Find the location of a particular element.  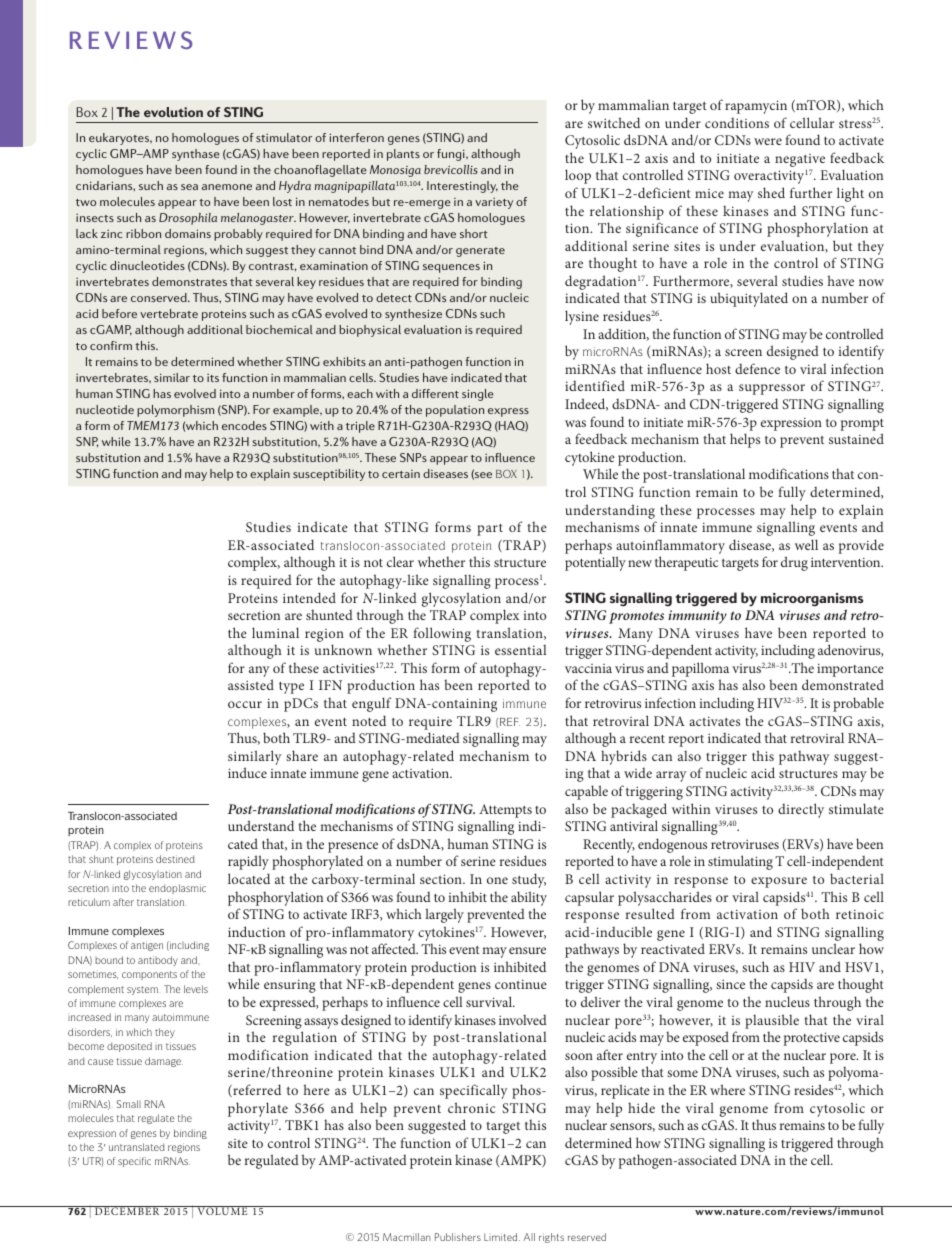

stimulating is located at coordinates (740, 862).
